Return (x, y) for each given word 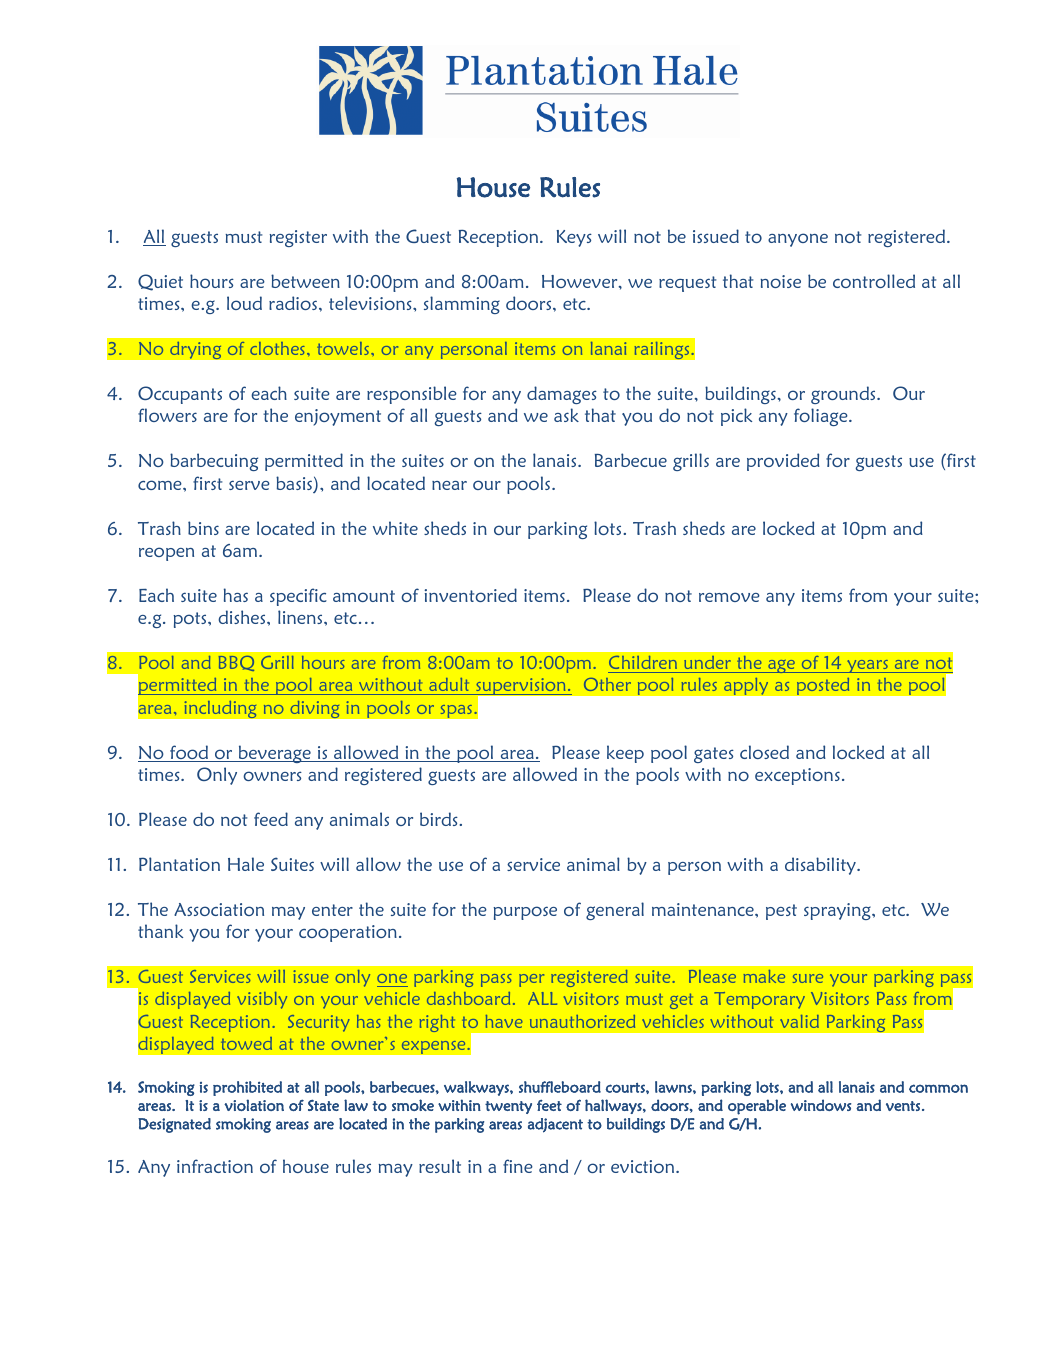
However (581, 281)
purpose (525, 913)
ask (566, 415)
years (867, 666)
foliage (822, 417)
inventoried (470, 595)
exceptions (797, 776)
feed (271, 819)
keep (625, 754)
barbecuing (214, 462)
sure (808, 978)
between (305, 281)
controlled (874, 281)
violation (254, 1105)
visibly (262, 1000)
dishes (243, 617)
